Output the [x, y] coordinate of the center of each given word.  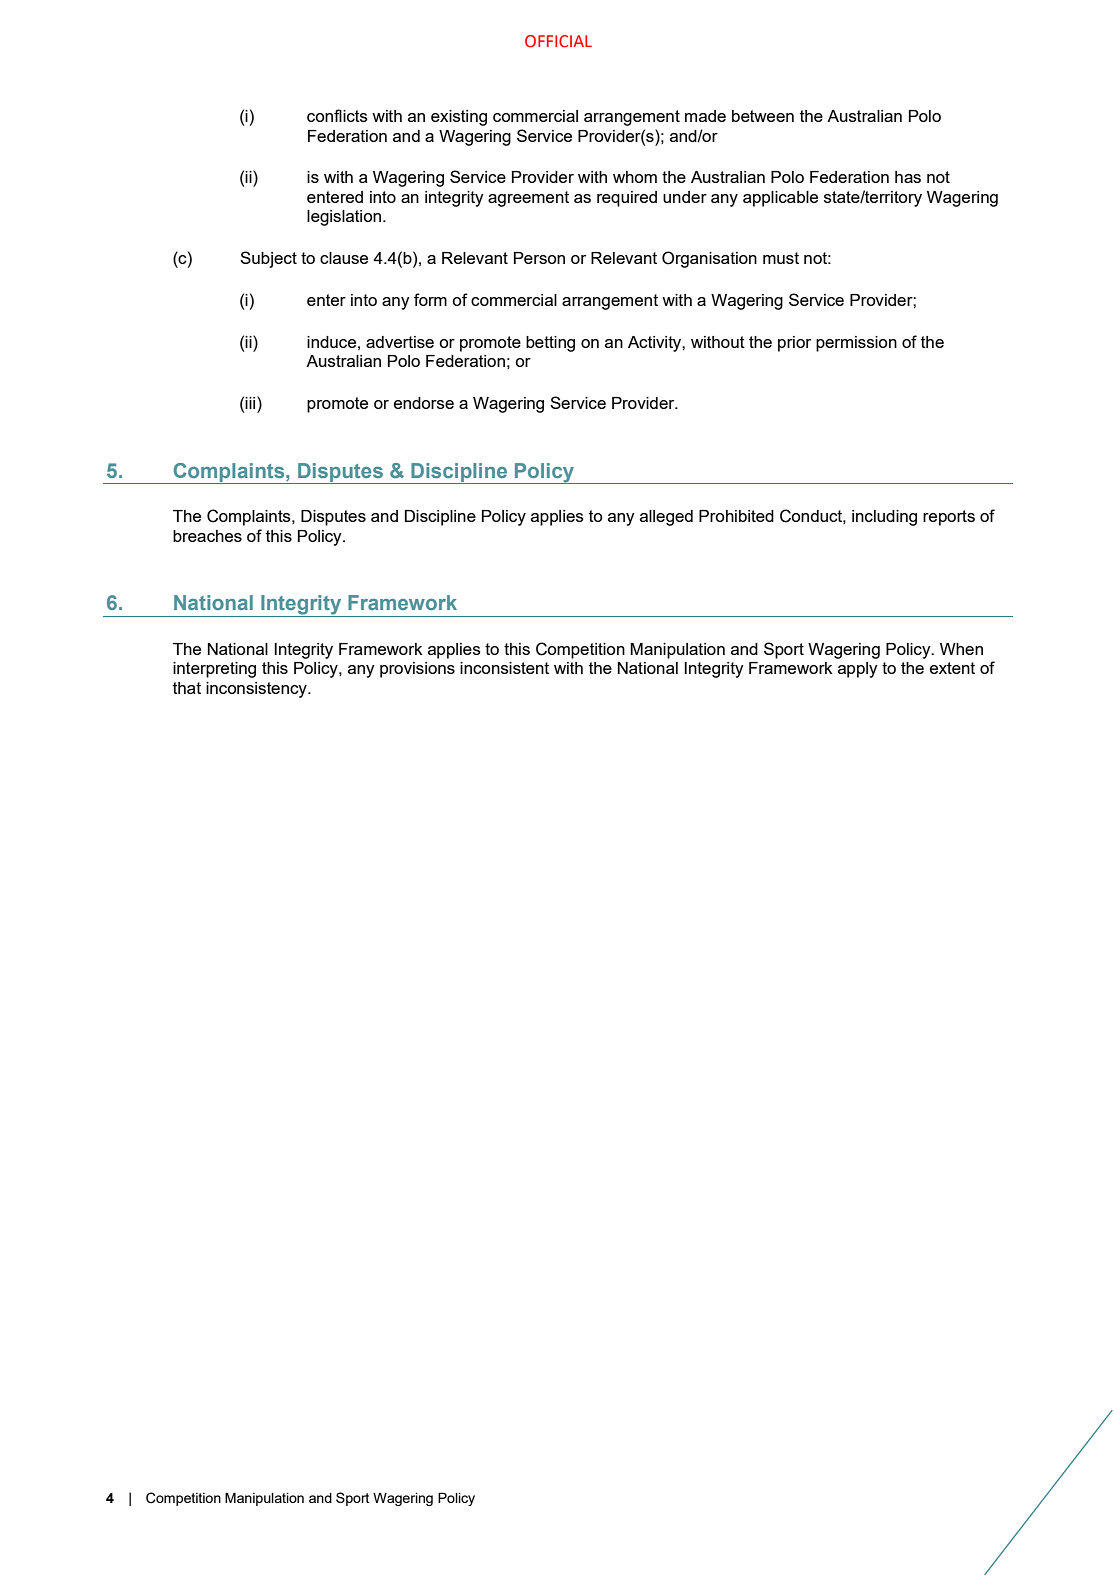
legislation [345, 218]
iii [251, 402]
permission [856, 344]
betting [550, 344]
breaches [207, 536]
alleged [666, 518]
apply [858, 670]
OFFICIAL [558, 41]
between [763, 116]
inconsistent [504, 668]
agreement [528, 199]
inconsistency [257, 690]
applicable [780, 199]
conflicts [337, 115]
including [884, 518]
